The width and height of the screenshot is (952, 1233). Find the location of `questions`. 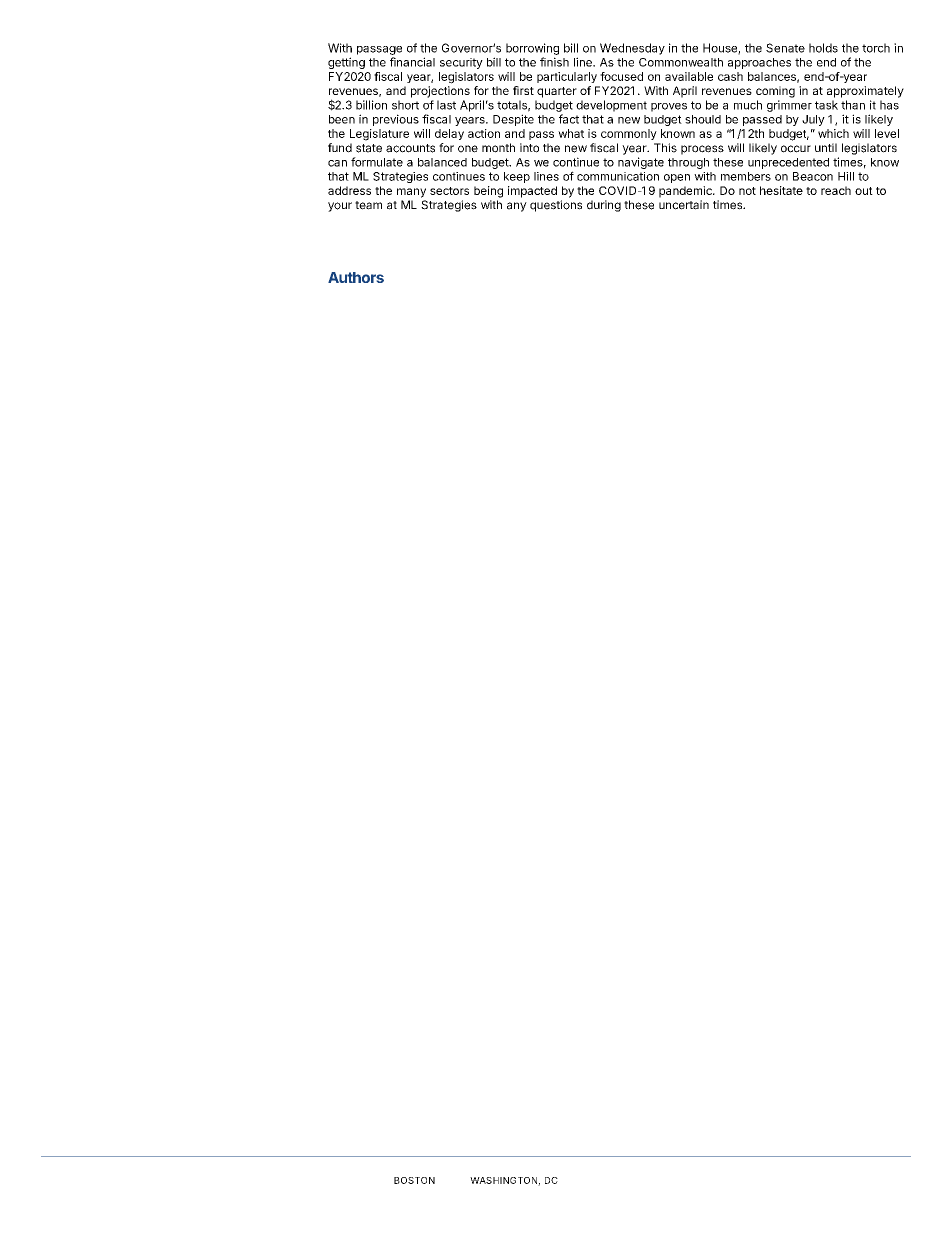

questions is located at coordinates (556, 206).
